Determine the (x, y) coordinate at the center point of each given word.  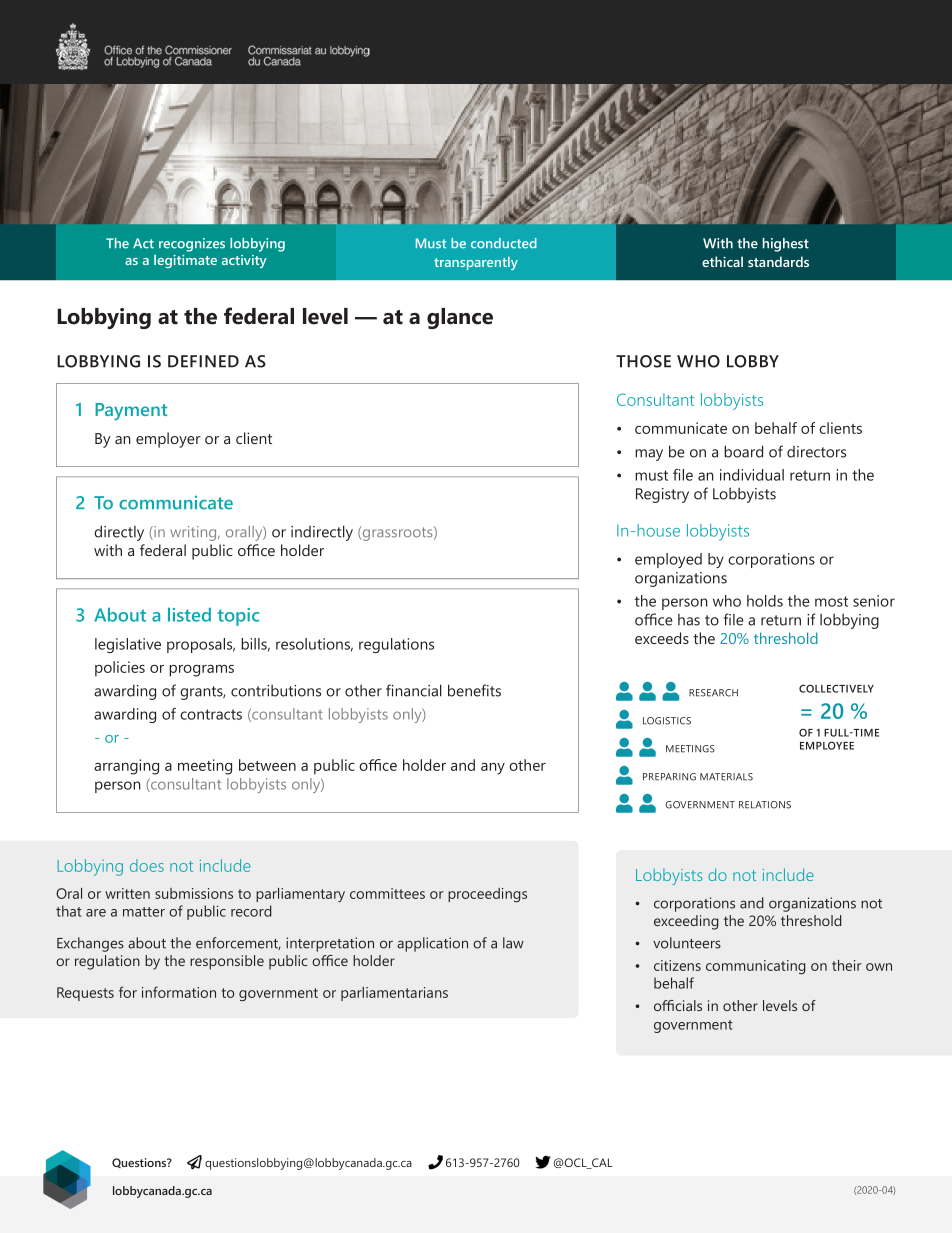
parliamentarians (394, 994)
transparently (476, 263)
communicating (756, 967)
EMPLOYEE (827, 745)
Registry (662, 495)
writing (194, 533)
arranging (126, 767)
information (179, 992)
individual (752, 475)
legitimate (185, 261)
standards (778, 261)
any (493, 769)
